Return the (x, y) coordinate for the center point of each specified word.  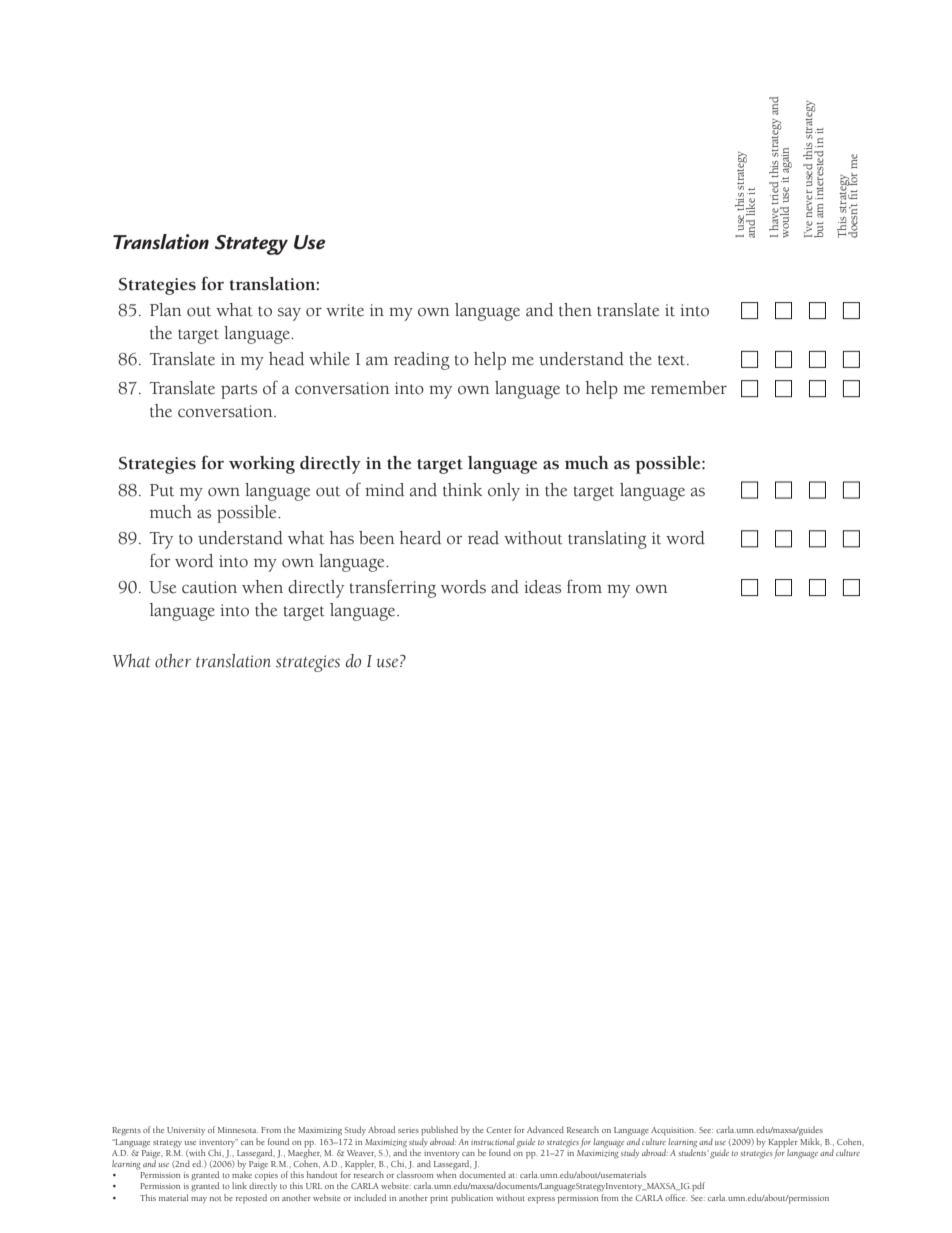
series (408, 1130)
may (199, 1200)
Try (161, 540)
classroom (415, 1174)
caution (209, 587)
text (673, 360)
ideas (542, 587)
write (345, 310)
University (186, 1131)
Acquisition (673, 1131)
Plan (166, 310)
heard (420, 538)
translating (607, 540)
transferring (393, 588)
